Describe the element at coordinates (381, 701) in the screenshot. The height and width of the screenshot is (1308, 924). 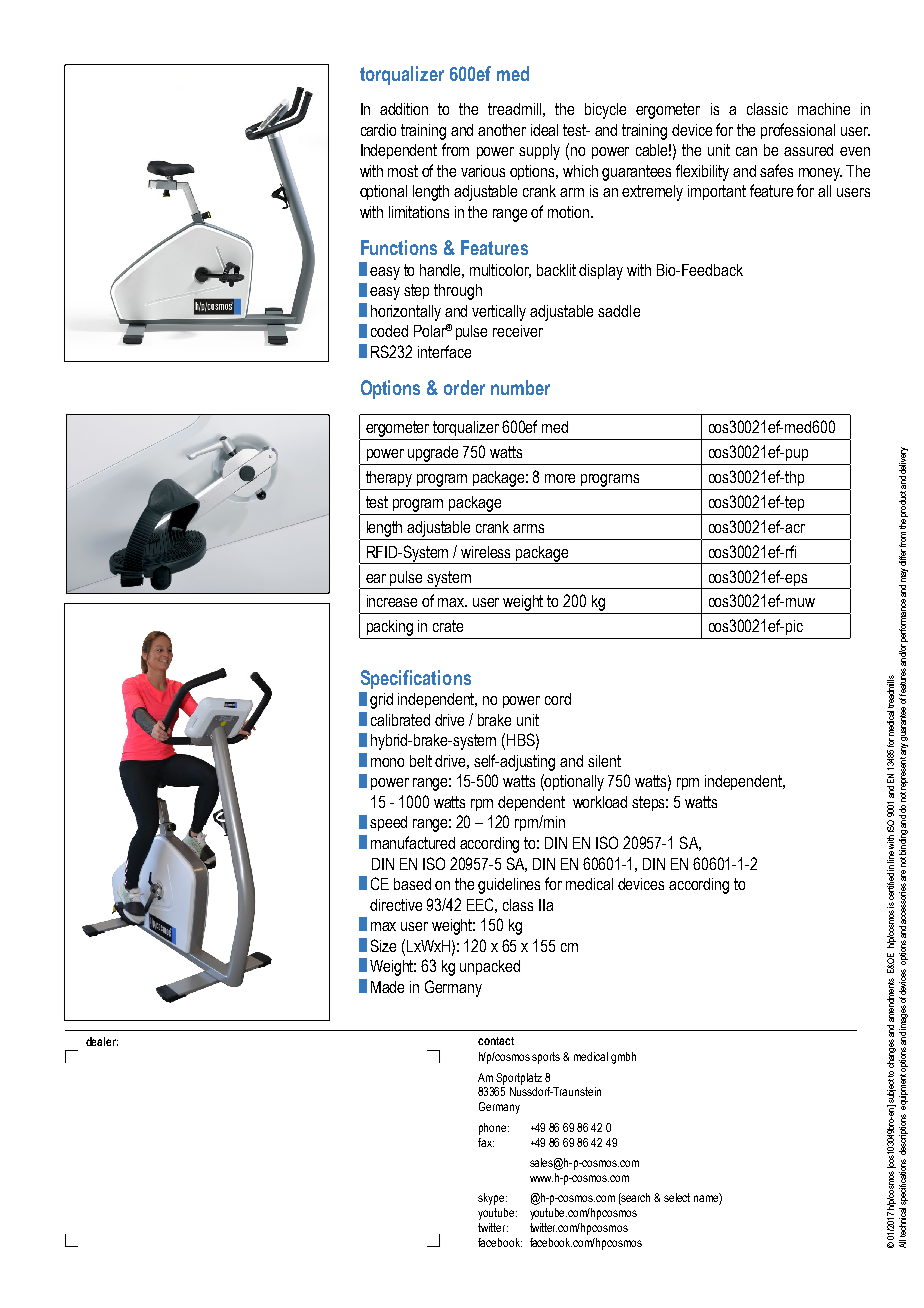
I see `grid` at that location.
